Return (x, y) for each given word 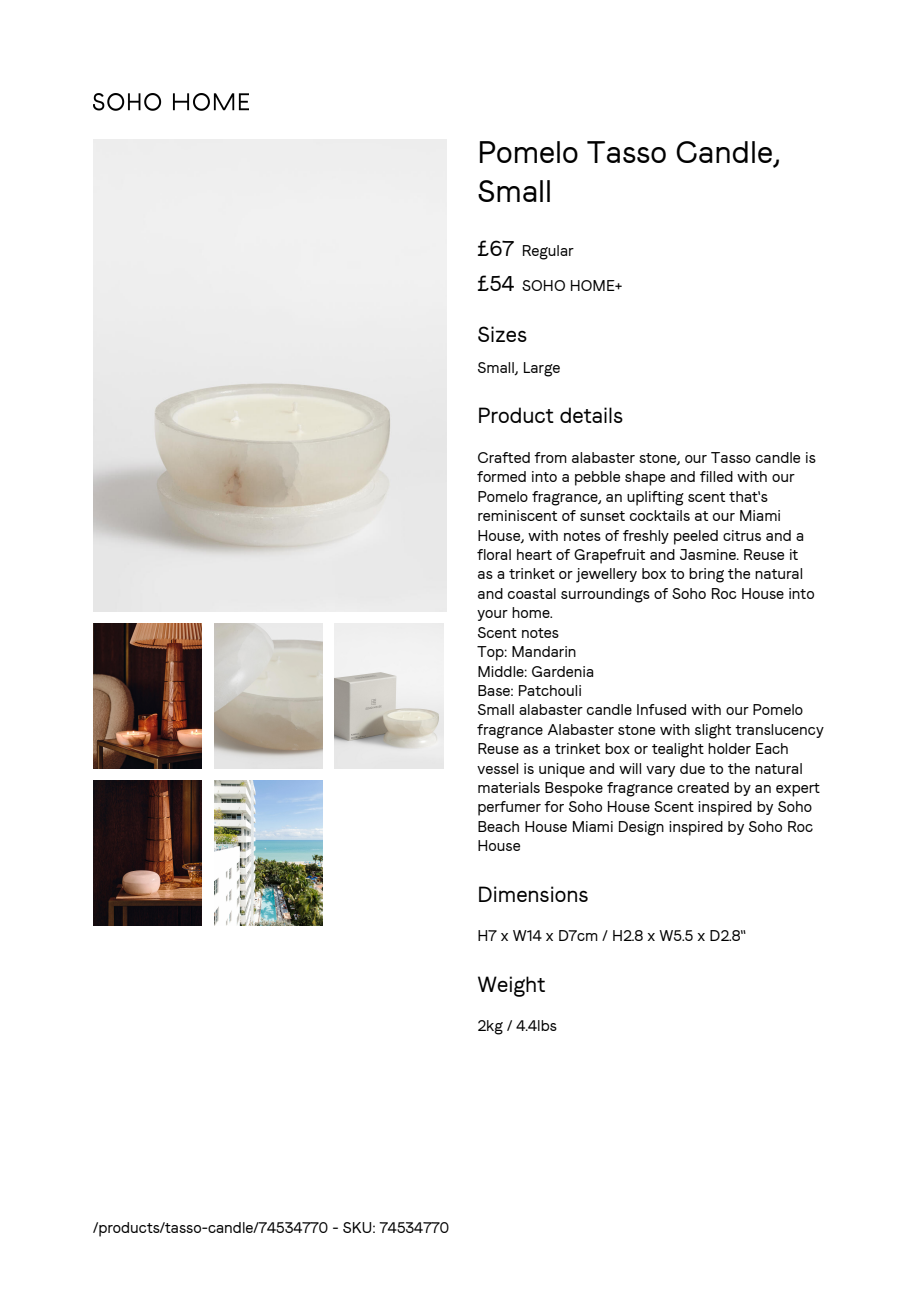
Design (641, 828)
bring (706, 575)
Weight (511, 986)
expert (798, 790)
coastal (532, 593)
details (591, 415)
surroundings (605, 595)
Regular (548, 252)
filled (716, 476)
